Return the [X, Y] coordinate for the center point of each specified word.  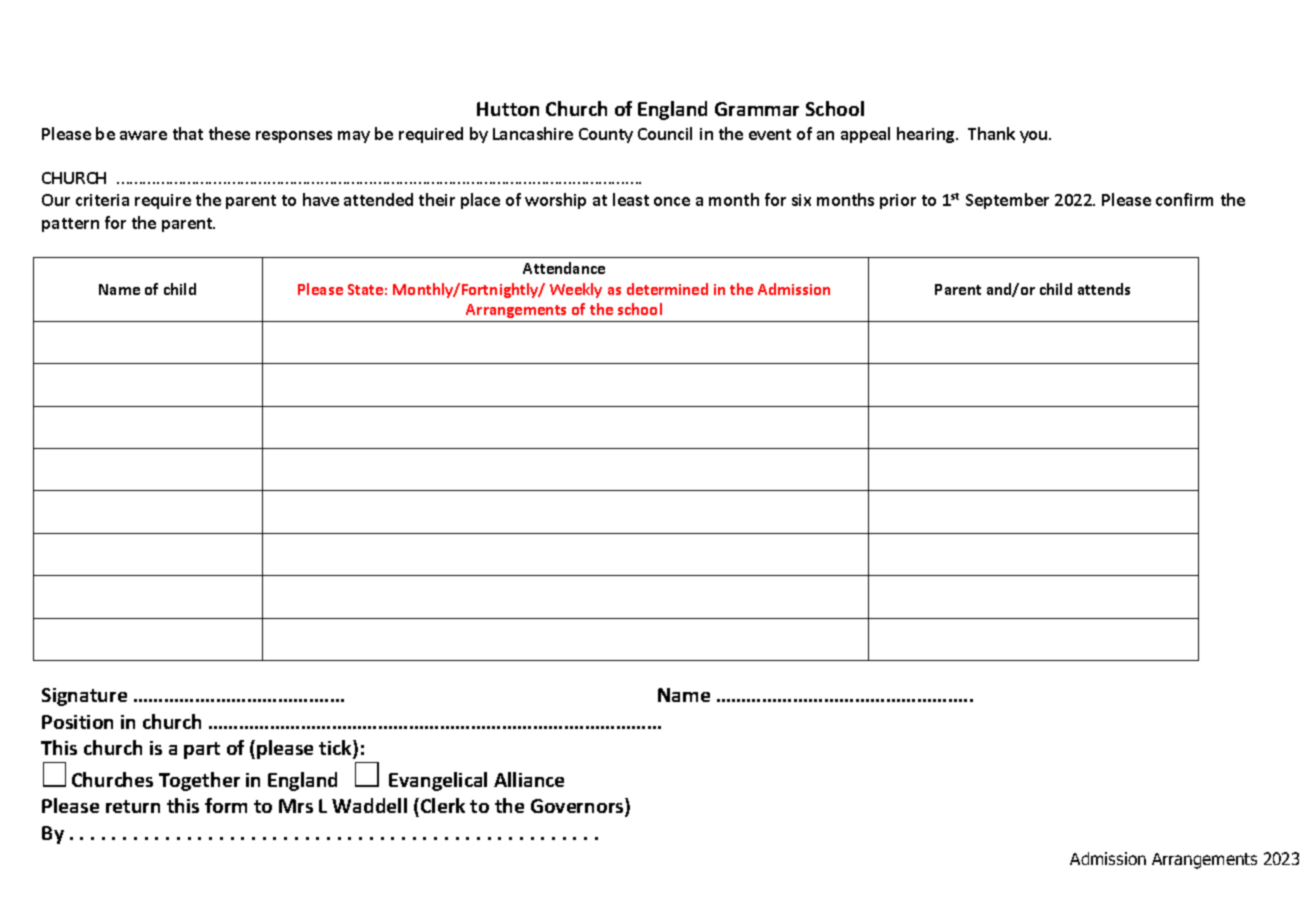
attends [1104, 289]
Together [199, 781]
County [606, 135]
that [188, 133]
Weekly [576, 290]
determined [667, 289]
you [1035, 137]
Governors [578, 807]
